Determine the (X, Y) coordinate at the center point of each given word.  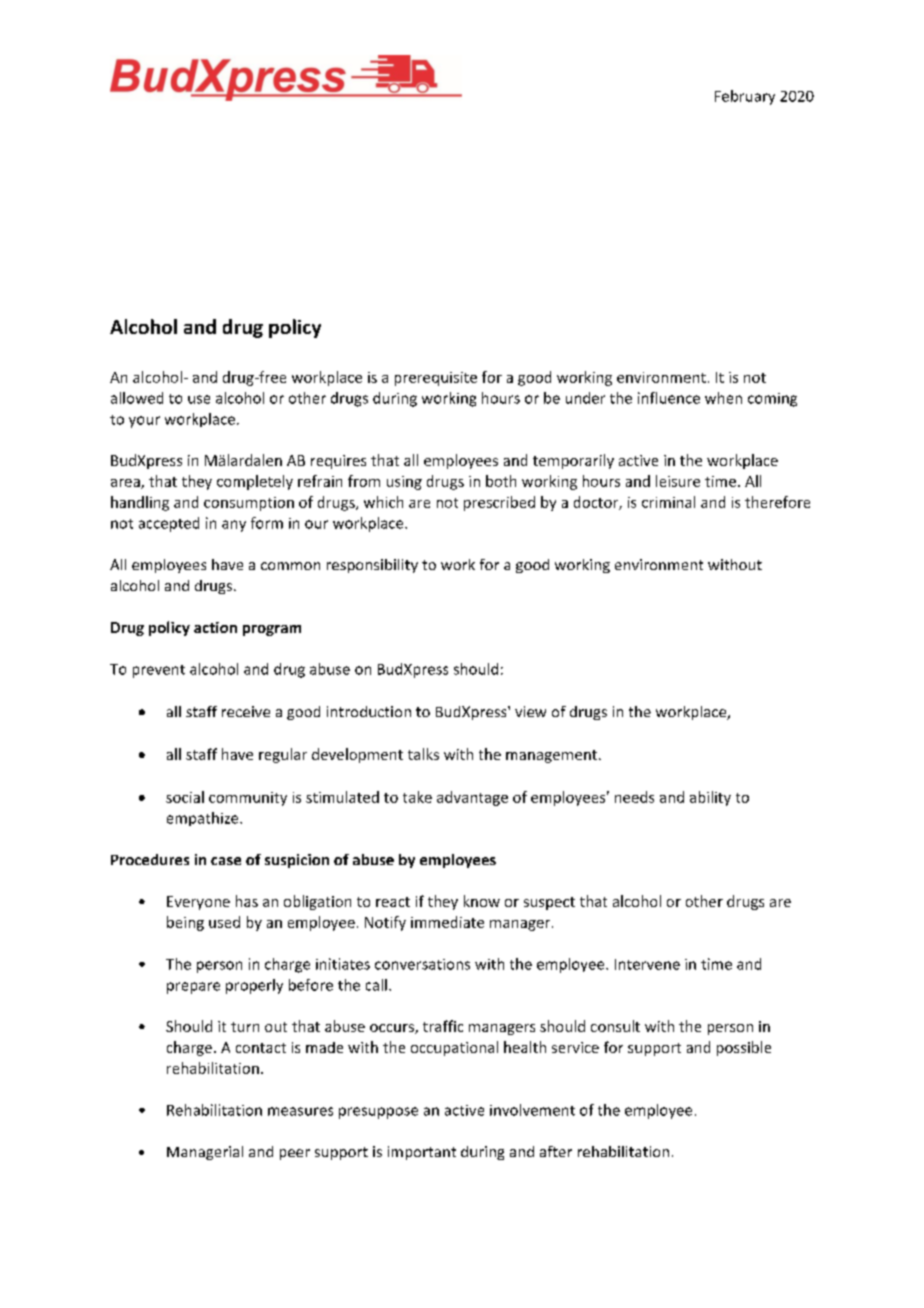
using (404, 483)
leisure (678, 481)
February (745, 97)
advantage (472, 798)
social (185, 797)
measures (300, 1111)
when (723, 398)
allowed (137, 398)
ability (710, 798)
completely (255, 482)
